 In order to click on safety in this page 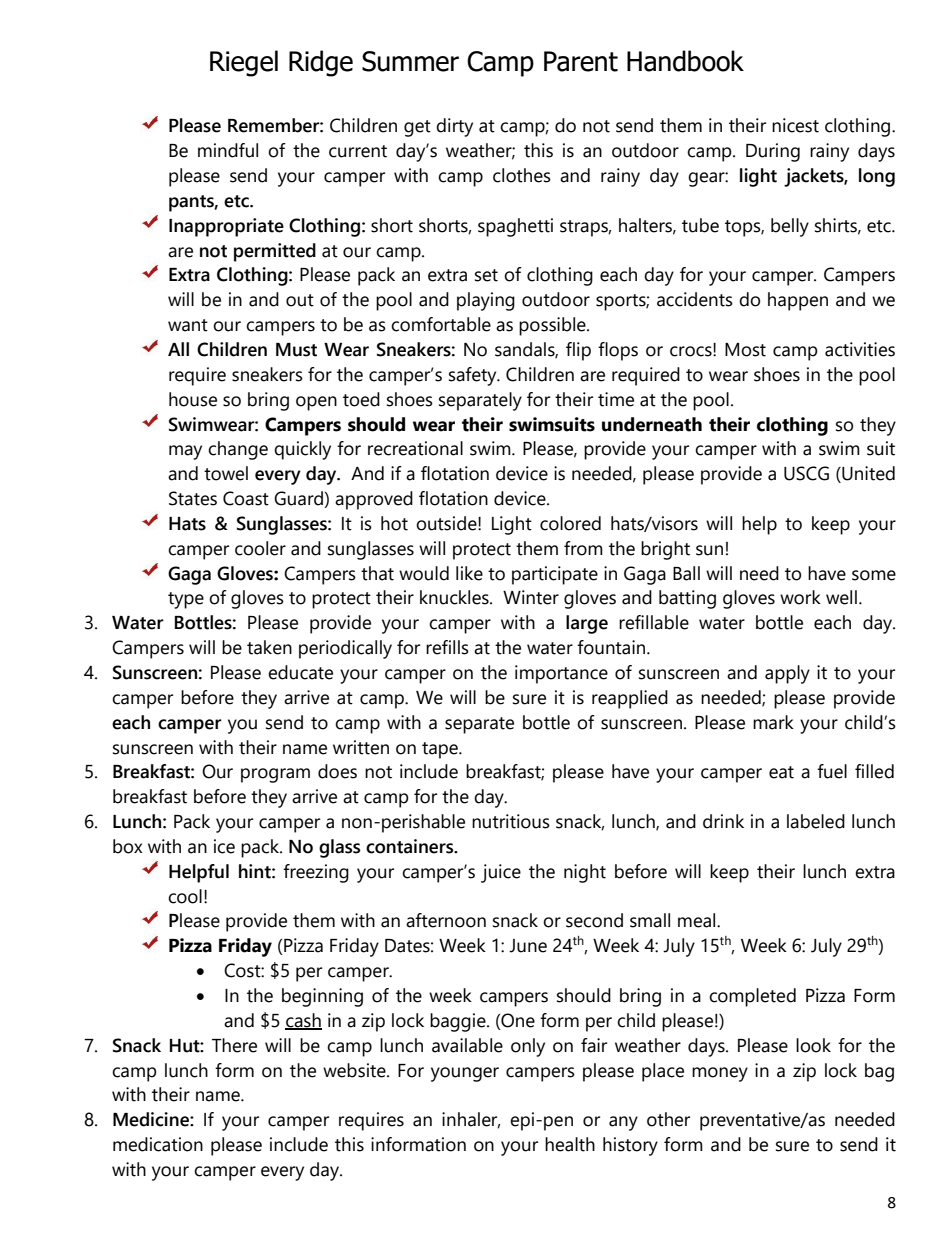, I will do `click(474, 376)`.
